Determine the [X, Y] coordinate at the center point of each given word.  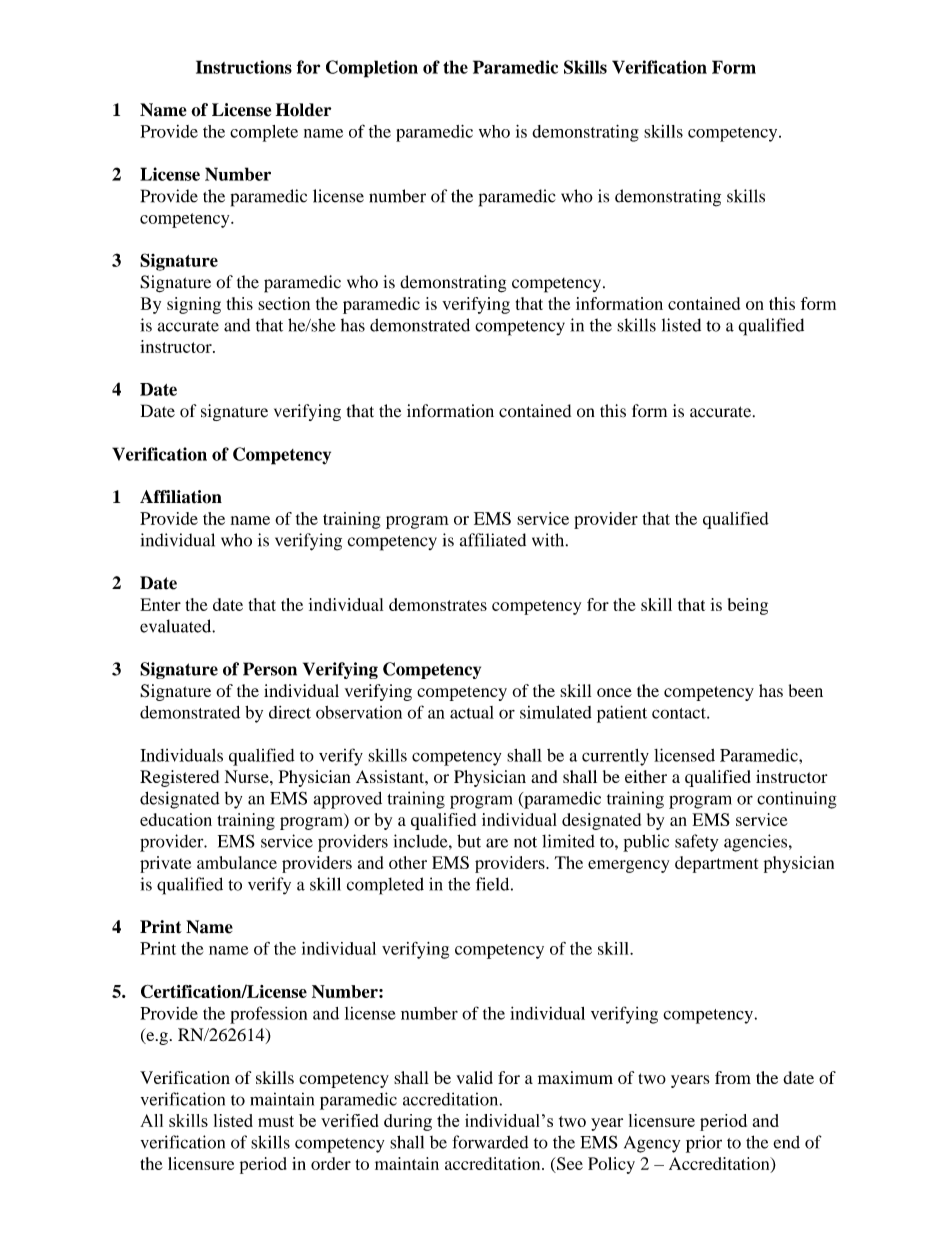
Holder [303, 110]
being [748, 606]
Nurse [248, 776]
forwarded [490, 1142]
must [276, 1121]
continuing [797, 800]
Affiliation [181, 497]
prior [704, 1144]
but [469, 841]
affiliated [493, 540]
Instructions [244, 67]
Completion [372, 69]
